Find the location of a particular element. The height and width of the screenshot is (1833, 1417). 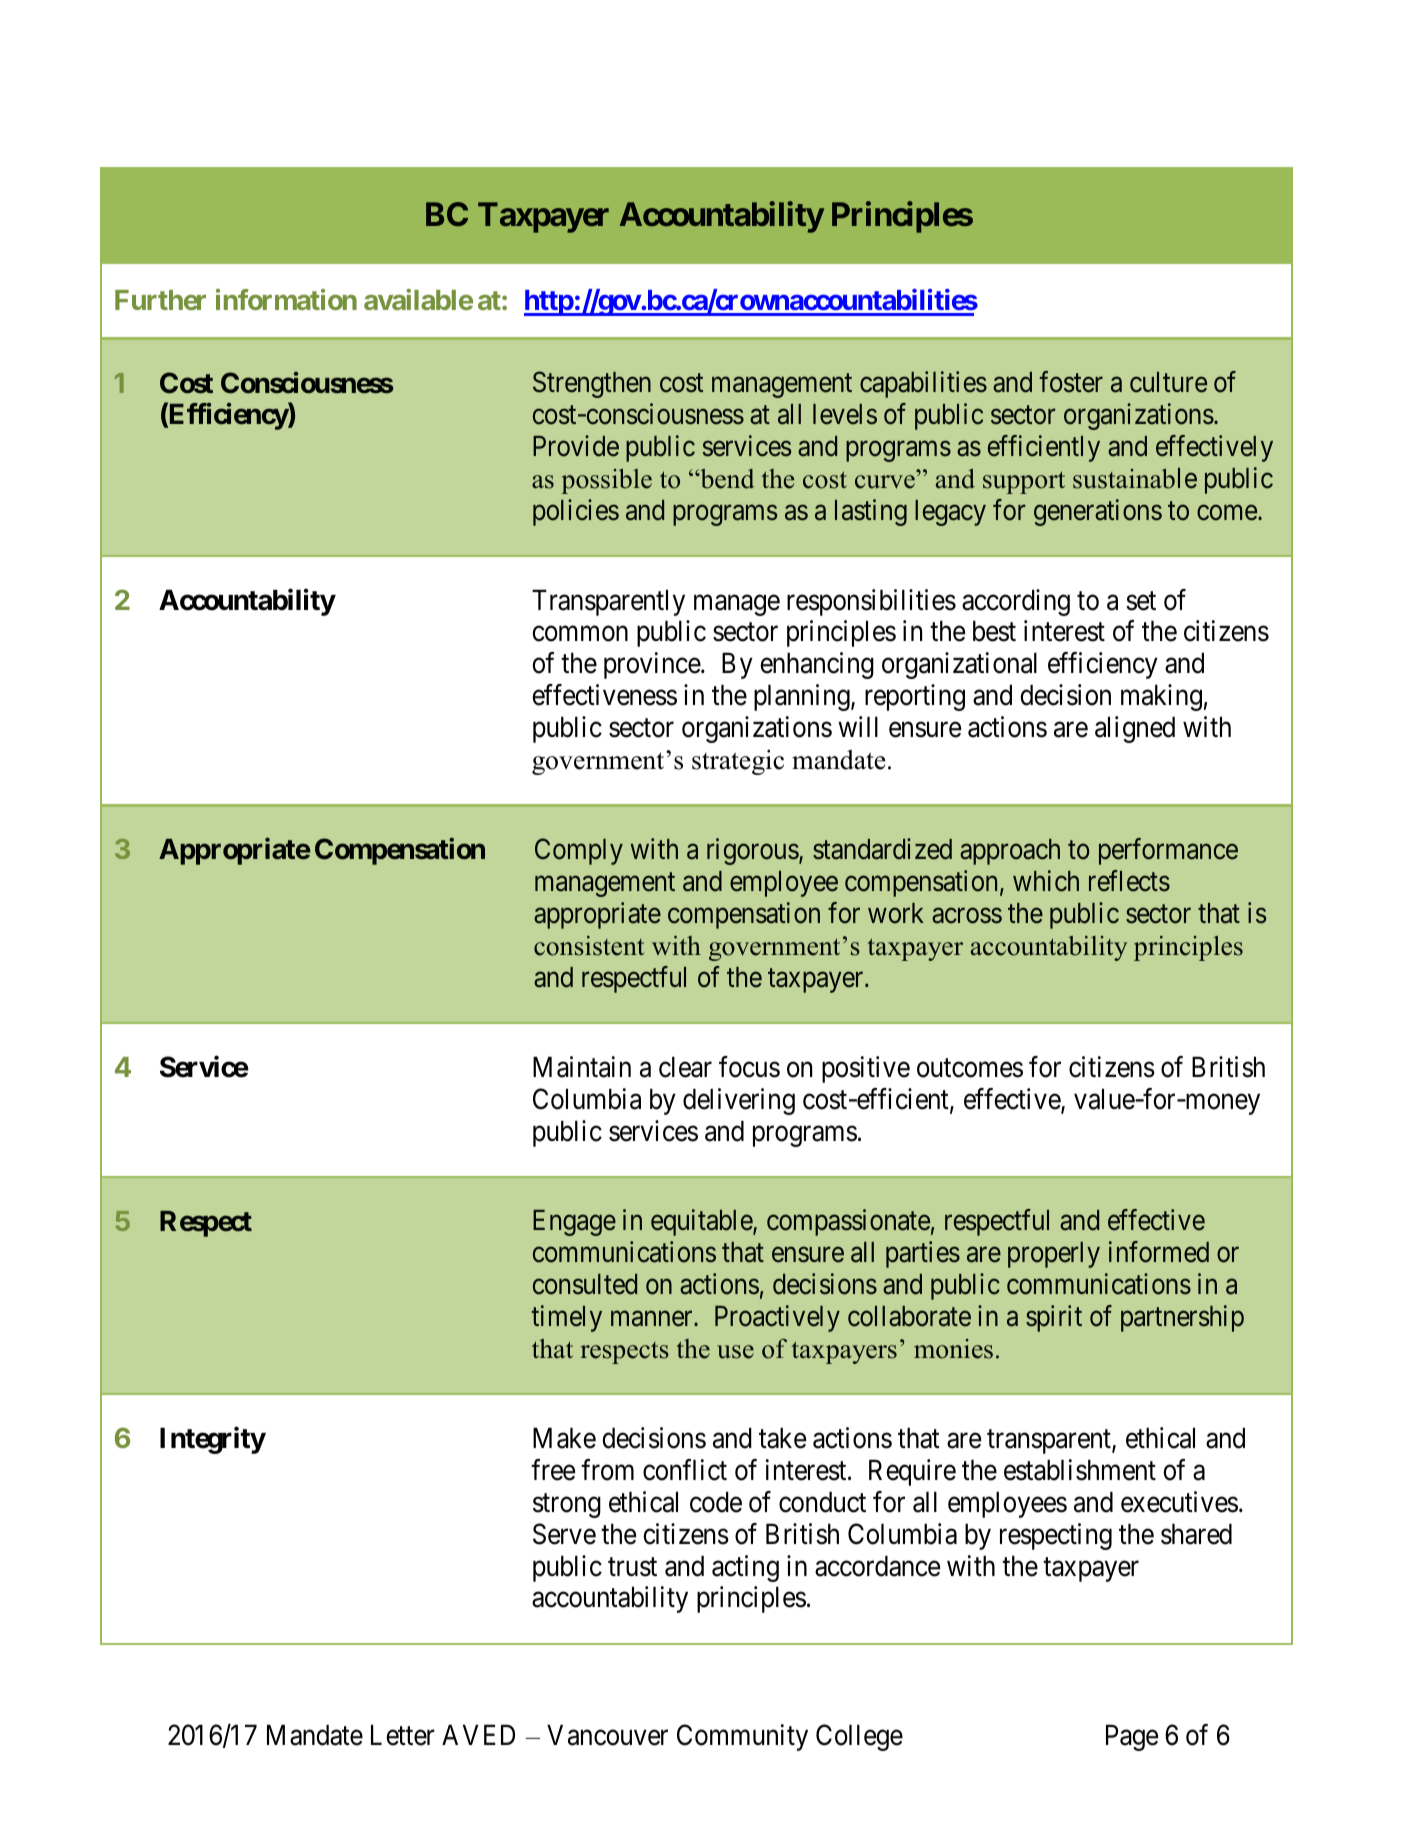

which is located at coordinates (1046, 881).
